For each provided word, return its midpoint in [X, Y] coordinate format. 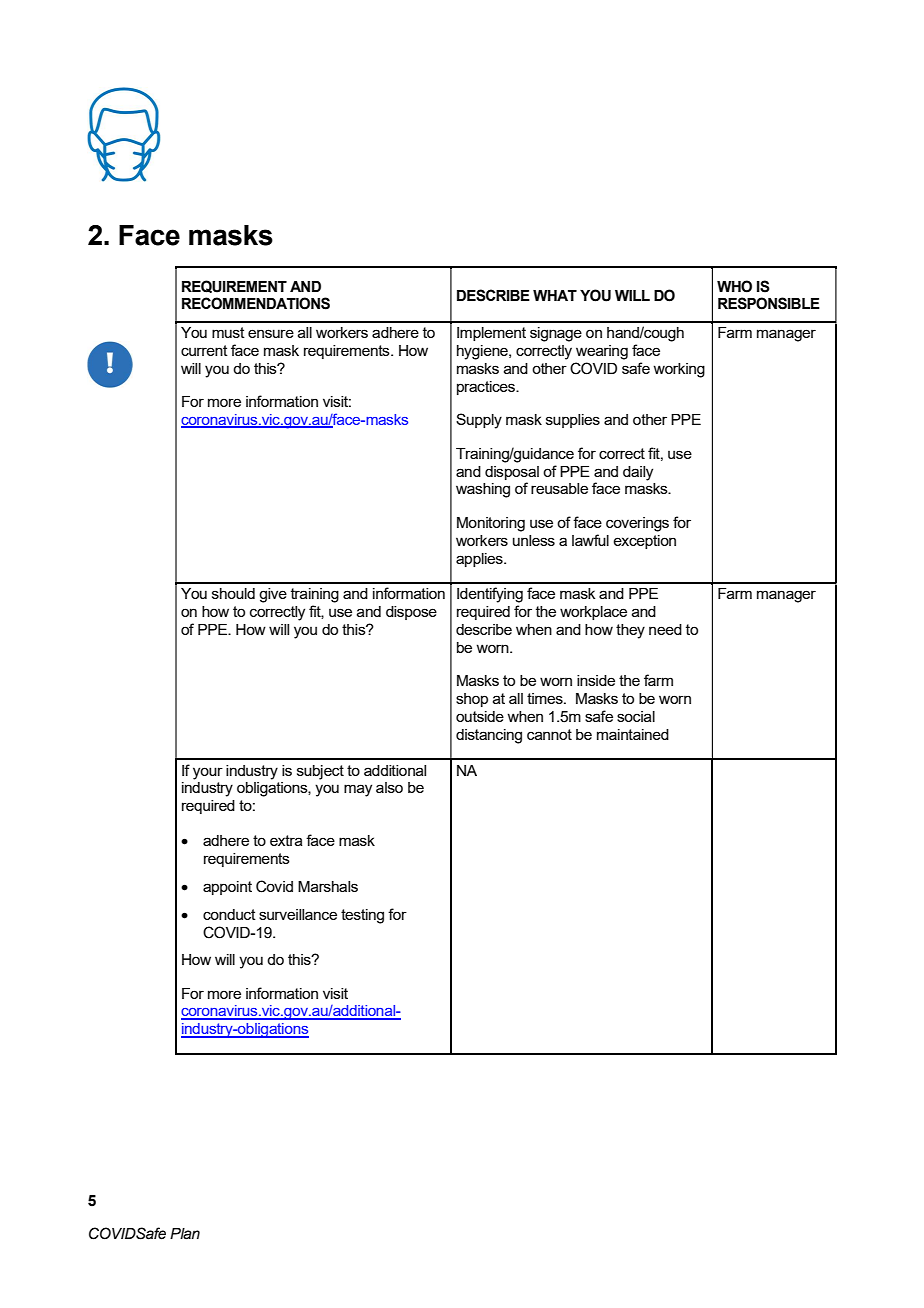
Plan [185, 1234]
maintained [633, 734]
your [208, 773]
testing [362, 916]
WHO [734, 286]
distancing [489, 736]
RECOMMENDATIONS [256, 303]
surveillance [298, 914]
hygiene [483, 352]
